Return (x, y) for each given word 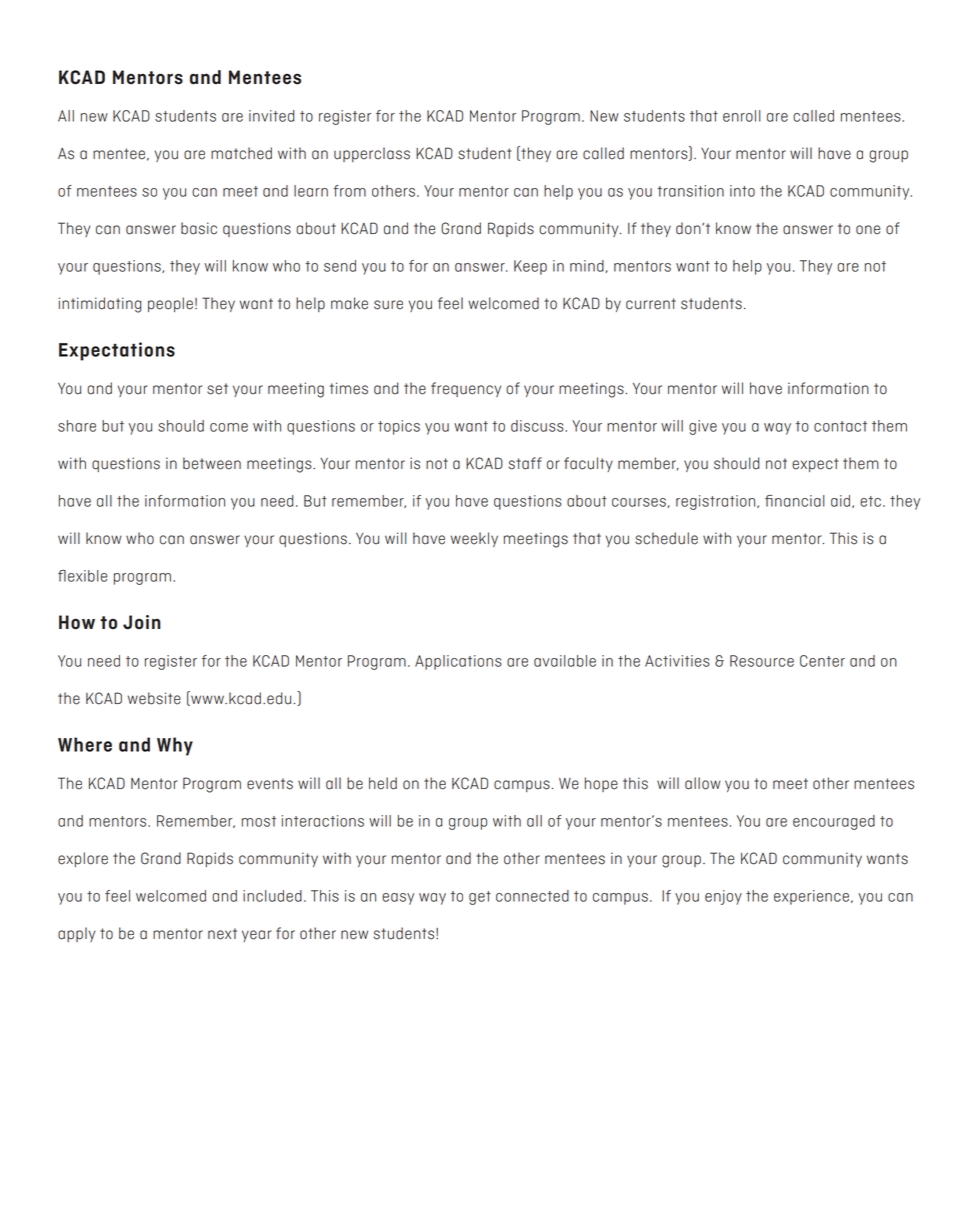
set (217, 389)
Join (142, 622)
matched (241, 153)
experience (811, 897)
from (350, 191)
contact (840, 426)
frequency (466, 389)
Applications (458, 662)
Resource (762, 661)
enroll (742, 116)
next (222, 934)
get (480, 898)
